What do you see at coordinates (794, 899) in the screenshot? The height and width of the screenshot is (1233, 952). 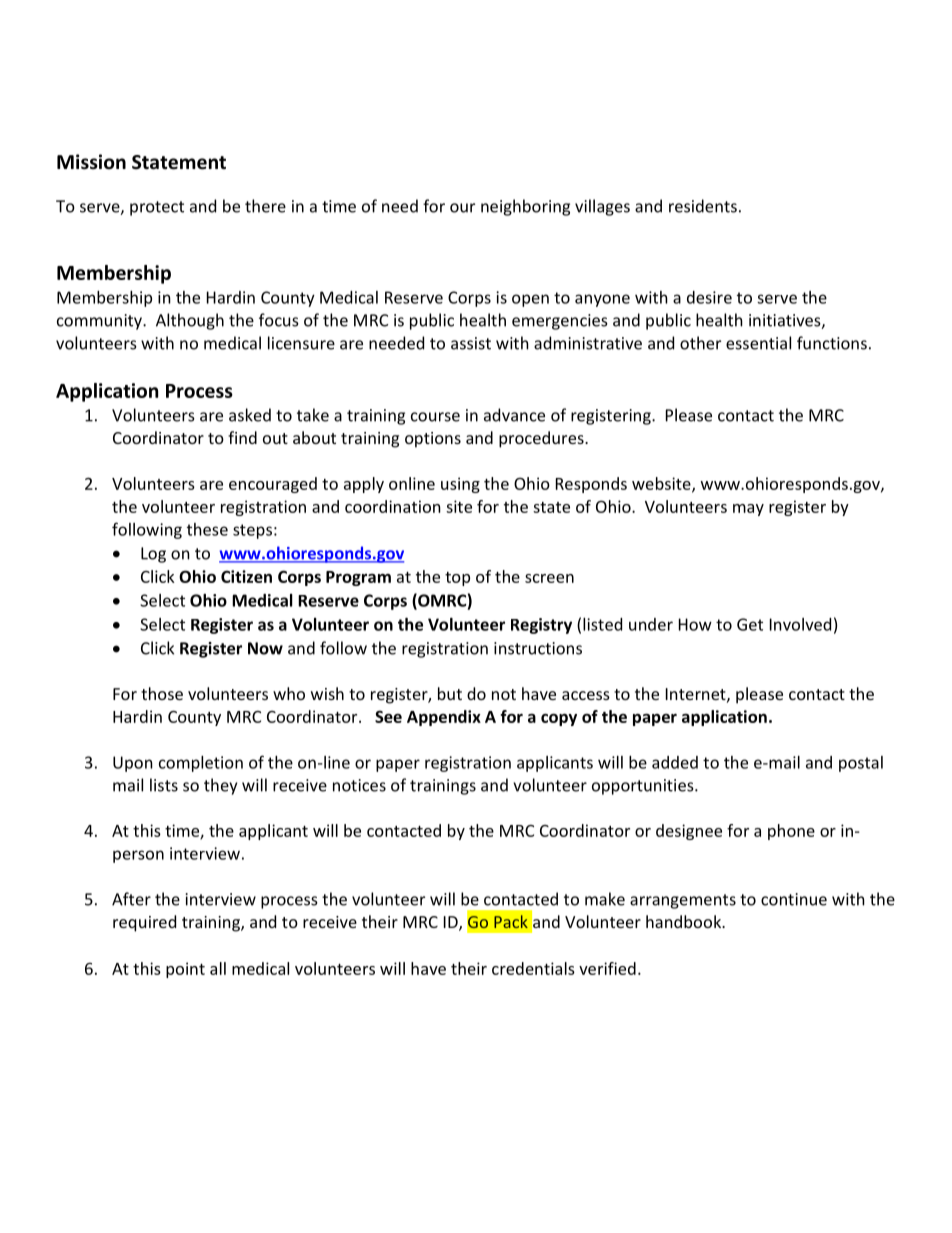 I see `continue` at bounding box center [794, 899].
